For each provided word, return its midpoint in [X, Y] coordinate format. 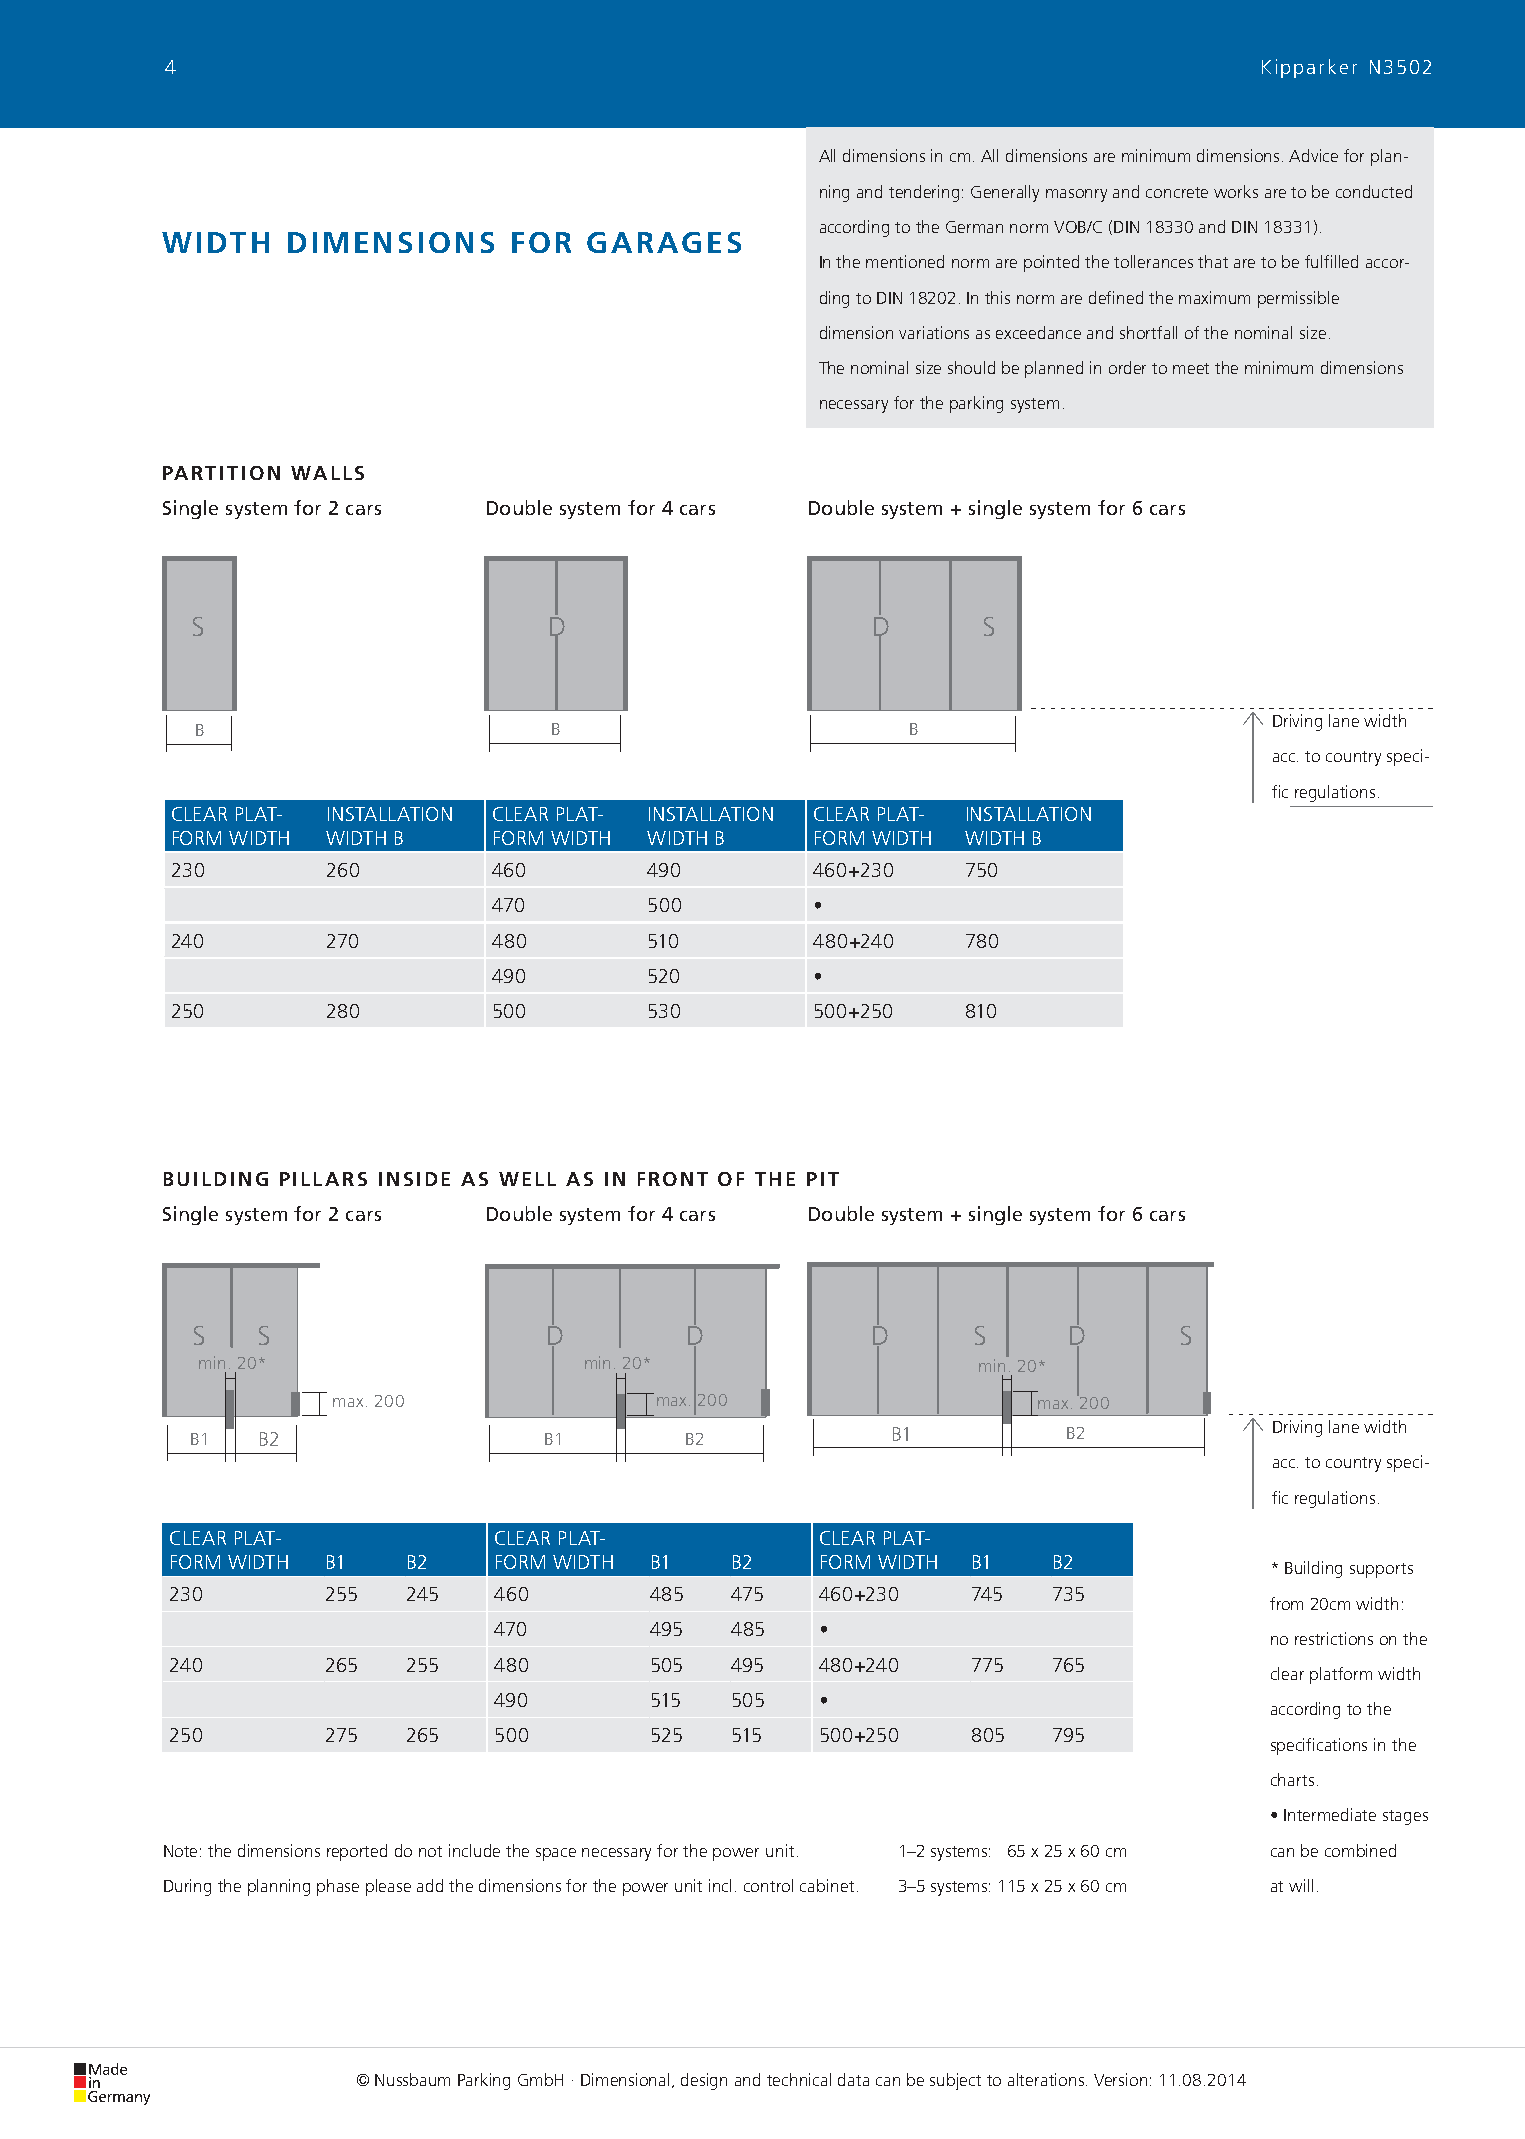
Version [1120, 2079]
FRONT [673, 1179]
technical [799, 2079]
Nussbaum [412, 2079]
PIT [823, 1179]
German [974, 227]
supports [1381, 1570]
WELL [527, 1179]
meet [1191, 368]
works [1236, 191]
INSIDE [414, 1179]
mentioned [905, 261]
